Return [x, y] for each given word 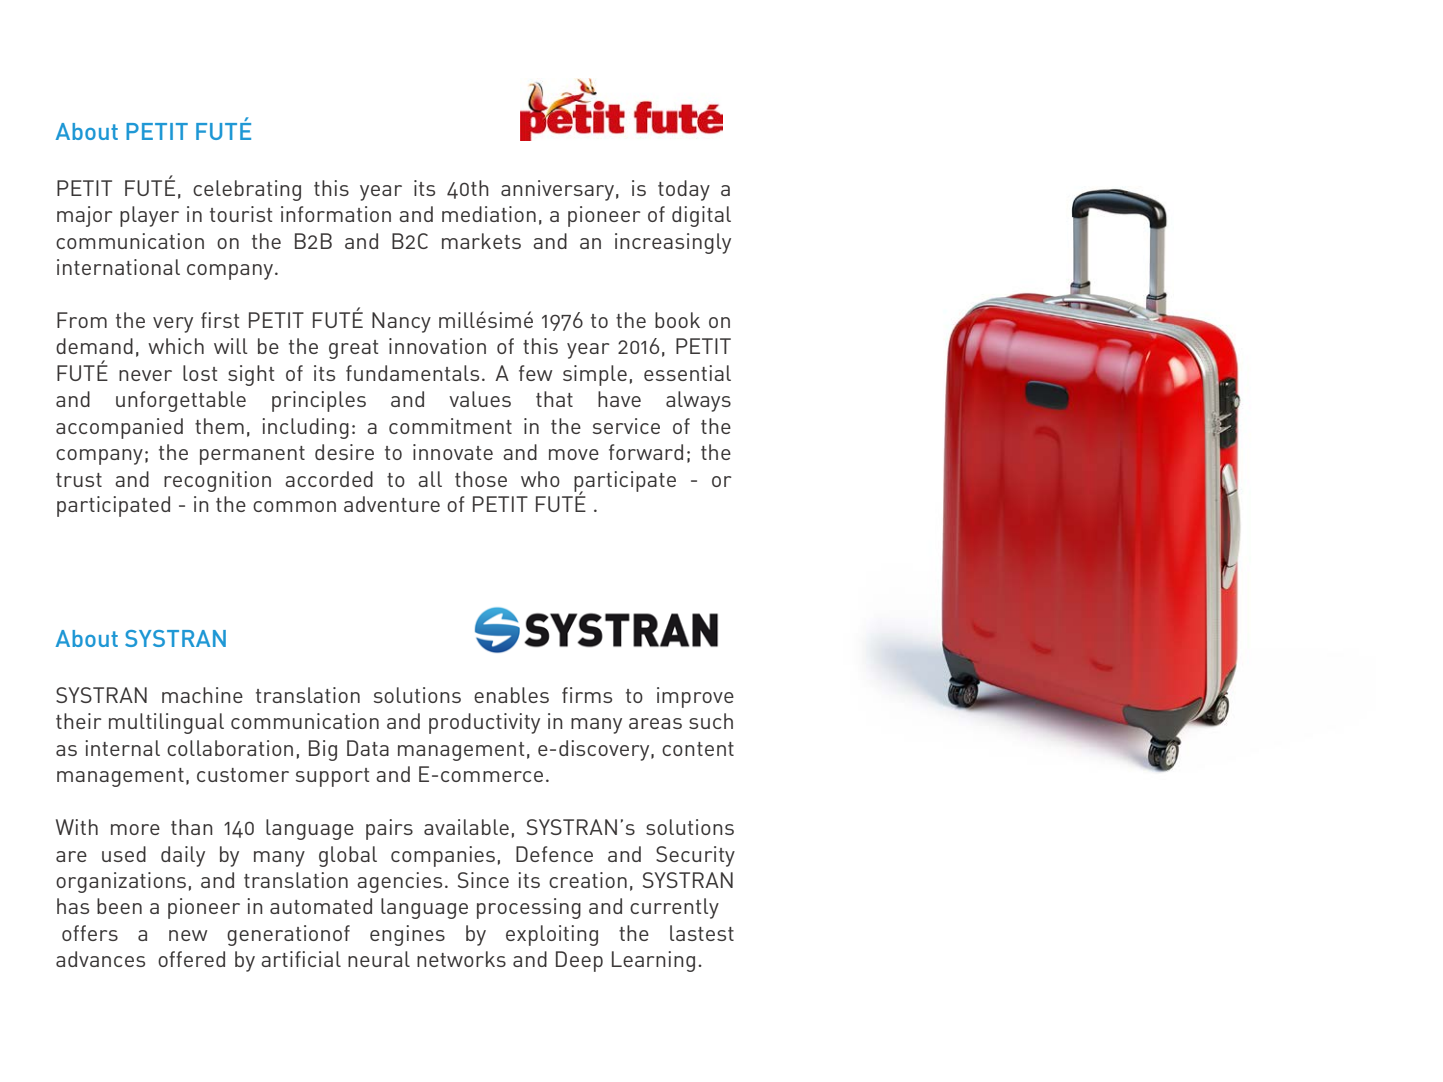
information [336, 214]
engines [407, 935]
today [684, 190]
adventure [392, 504]
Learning [653, 961]
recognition [217, 481]
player [149, 216]
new [188, 935]
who [540, 479]
